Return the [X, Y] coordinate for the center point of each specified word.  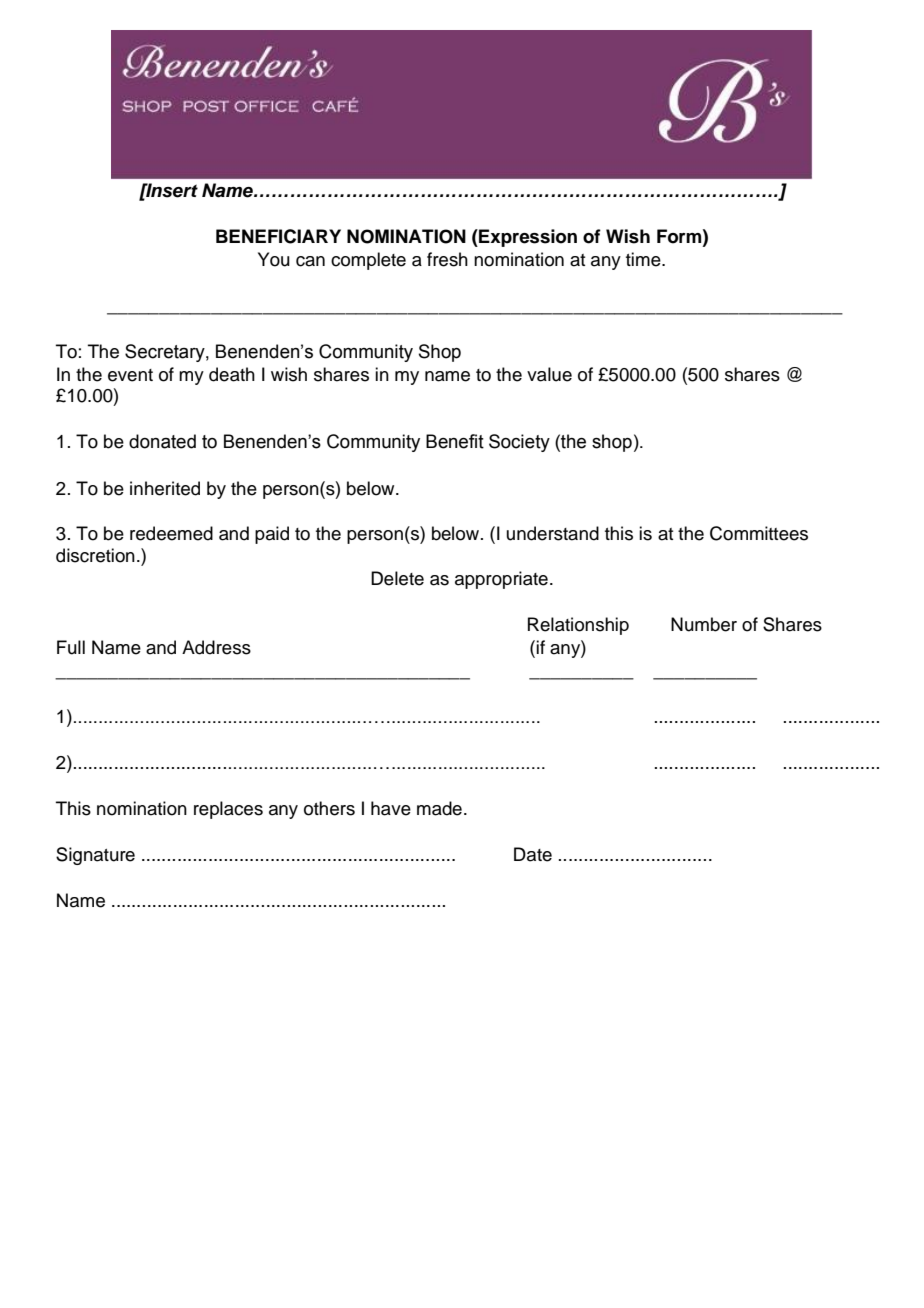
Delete [397, 578]
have [391, 808]
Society [519, 443]
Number [704, 624]
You [274, 259]
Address [216, 647]
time [644, 259]
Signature [95, 856]
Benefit [455, 441]
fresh [447, 259]
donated [162, 441]
